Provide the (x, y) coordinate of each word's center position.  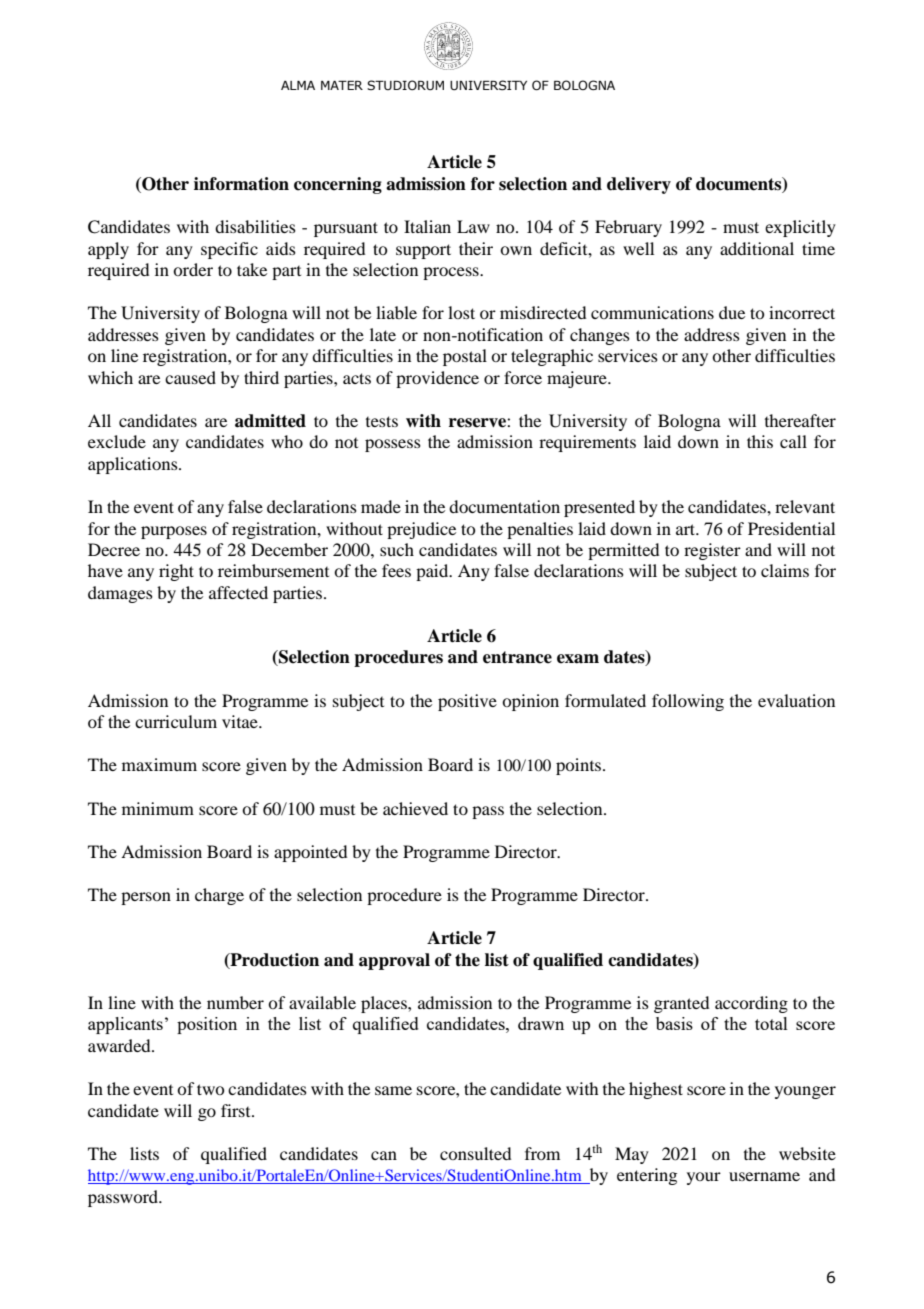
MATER (342, 85)
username (764, 1176)
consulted (475, 1153)
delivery (639, 185)
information (241, 184)
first (237, 1110)
